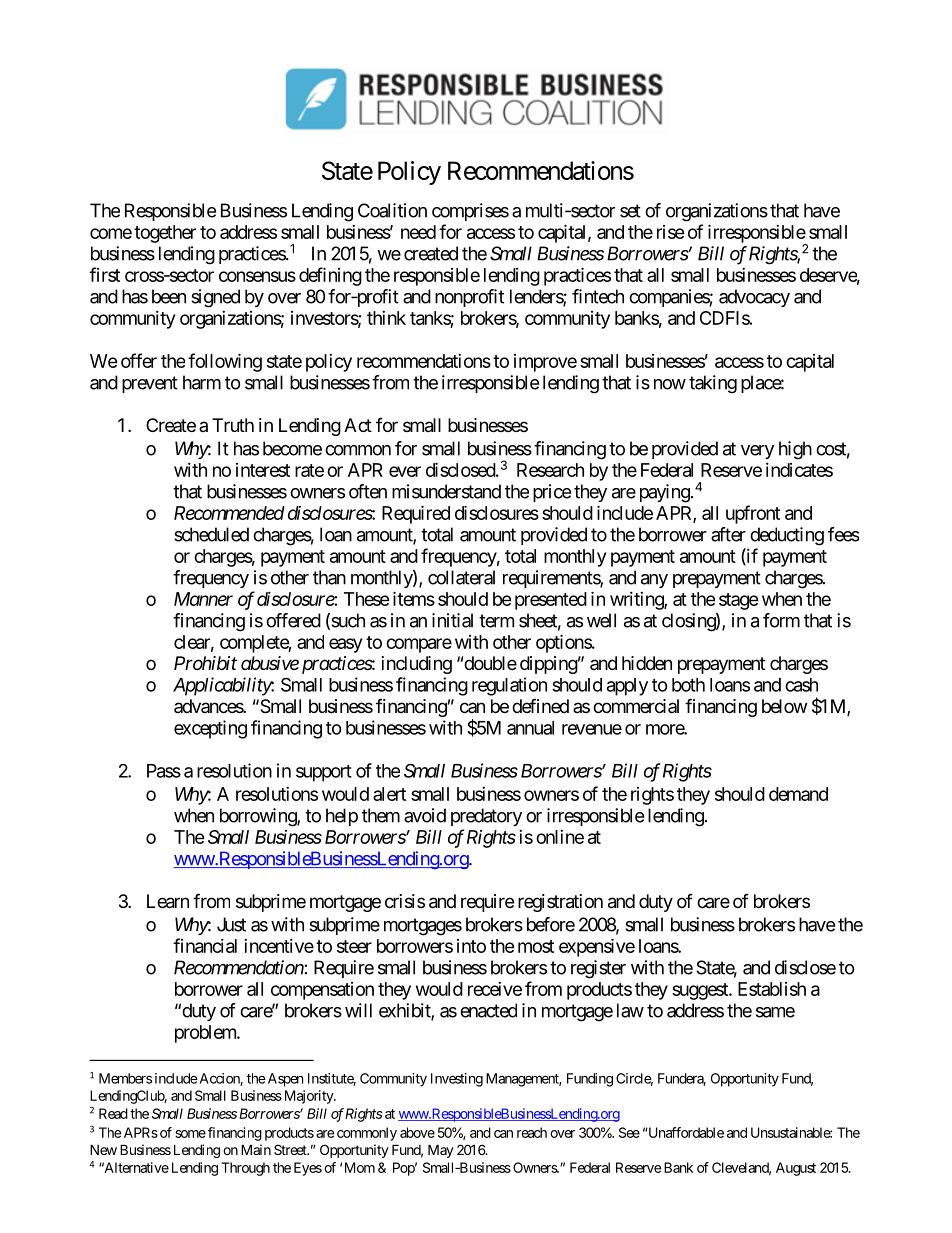  I want to click on advocacy, so click(754, 298).
